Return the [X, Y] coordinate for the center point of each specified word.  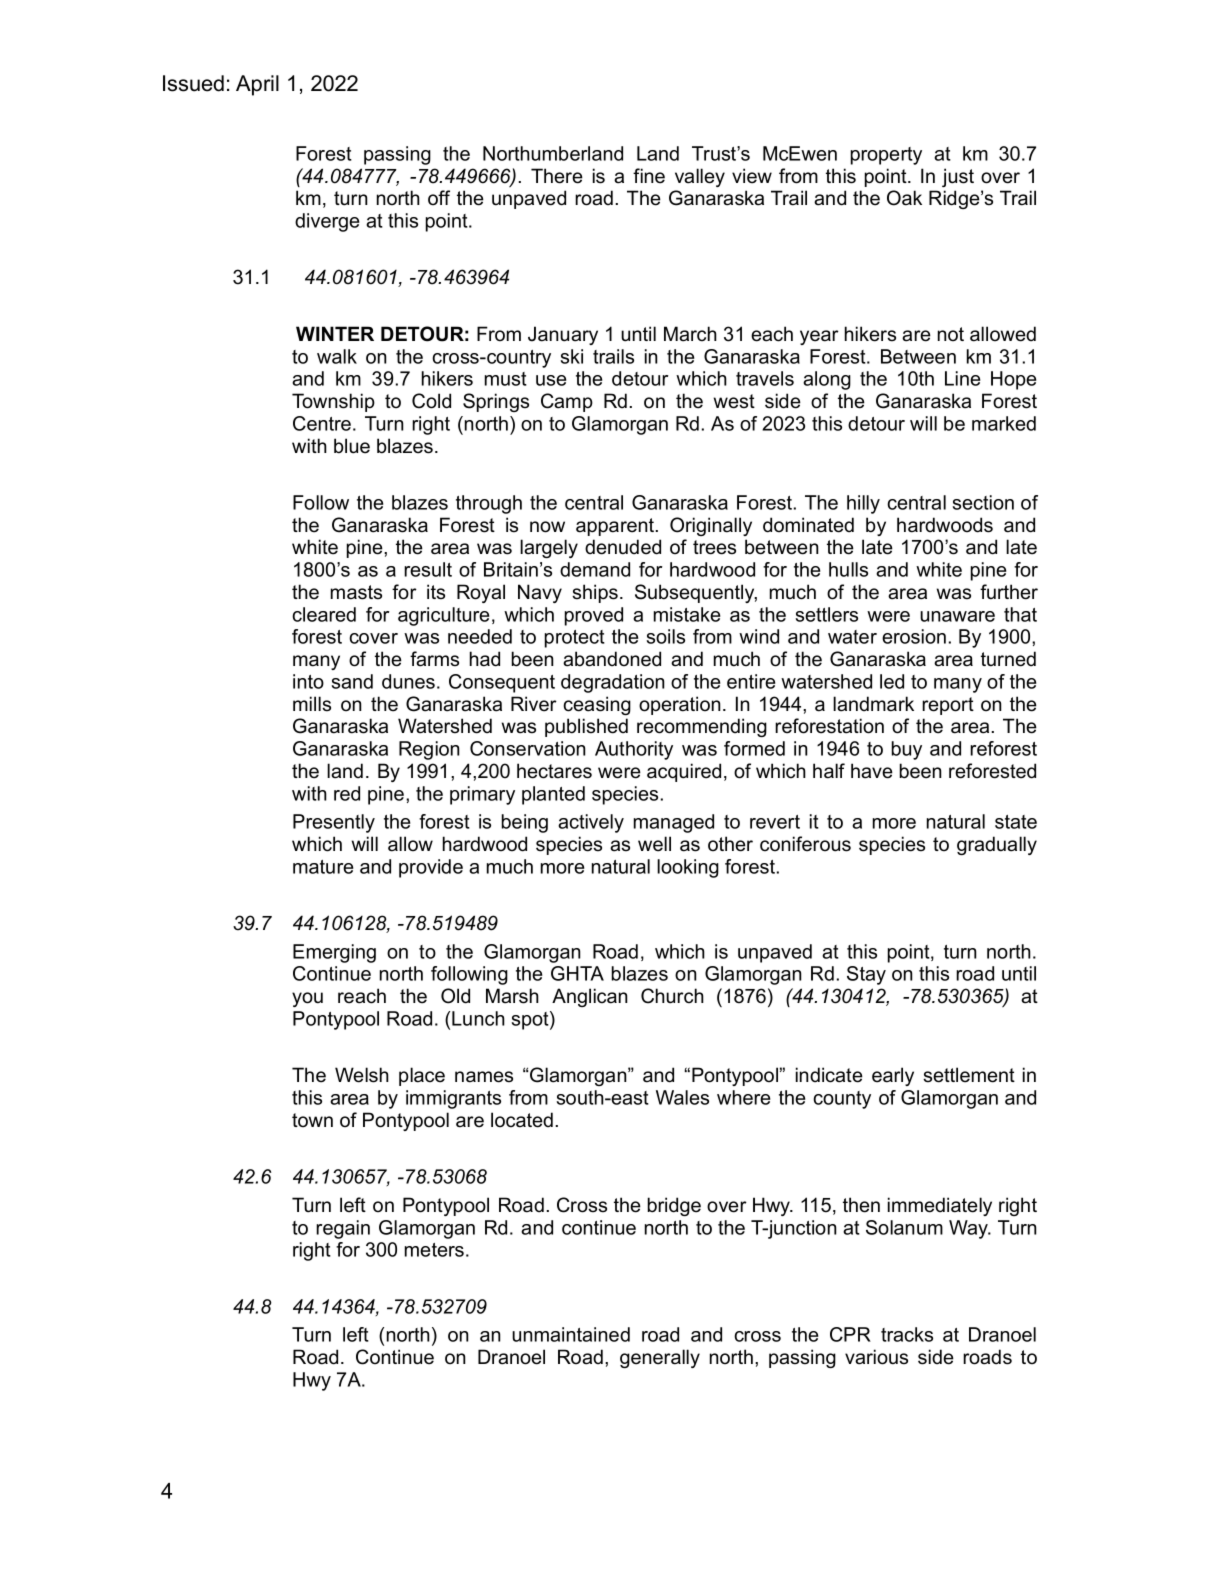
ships [595, 593]
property [886, 156]
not [951, 334]
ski [571, 356]
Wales [682, 1097]
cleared [324, 614]
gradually [997, 845]
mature [323, 867]
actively [591, 823]
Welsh [362, 1075]
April [257, 85]
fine [649, 176]
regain [343, 1229]
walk [337, 356]
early [893, 1076]
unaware [957, 616]
